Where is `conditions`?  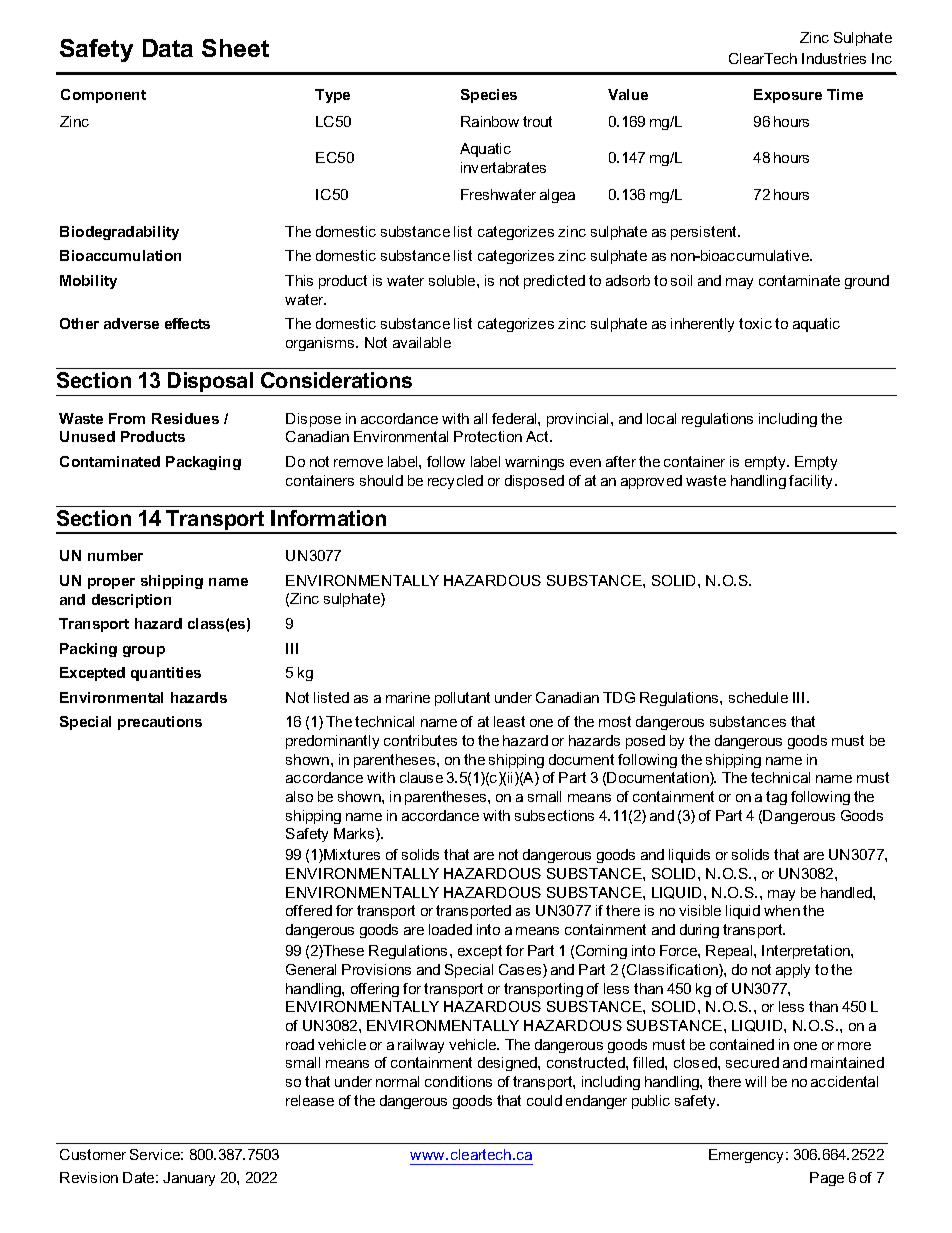 conditions is located at coordinates (458, 1081).
